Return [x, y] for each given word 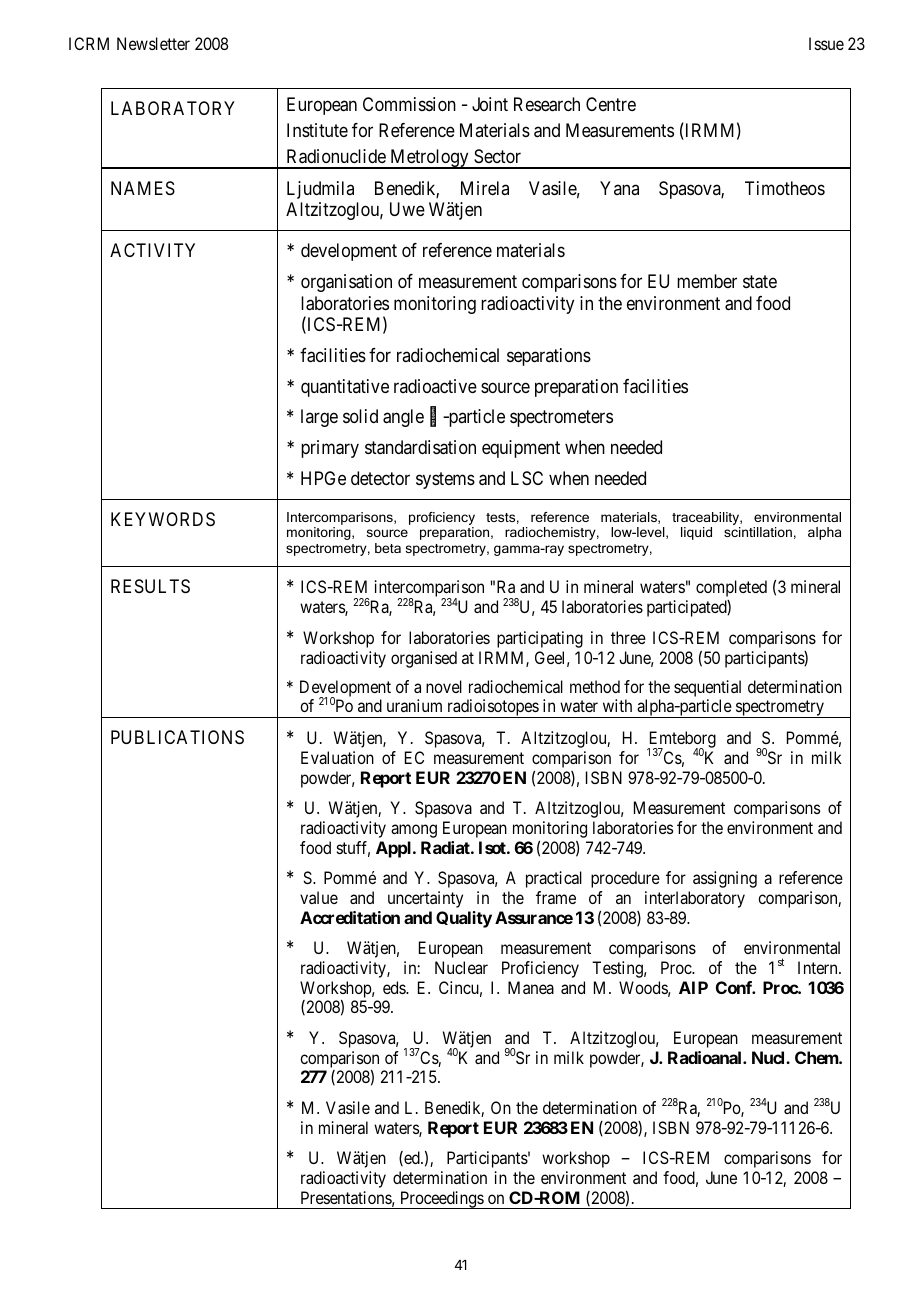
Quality [464, 919]
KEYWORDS [163, 519]
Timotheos [785, 188]
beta [388, 548]
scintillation [758, 532]
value [319, 897]
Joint [490, 104]
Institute [317, 130]
